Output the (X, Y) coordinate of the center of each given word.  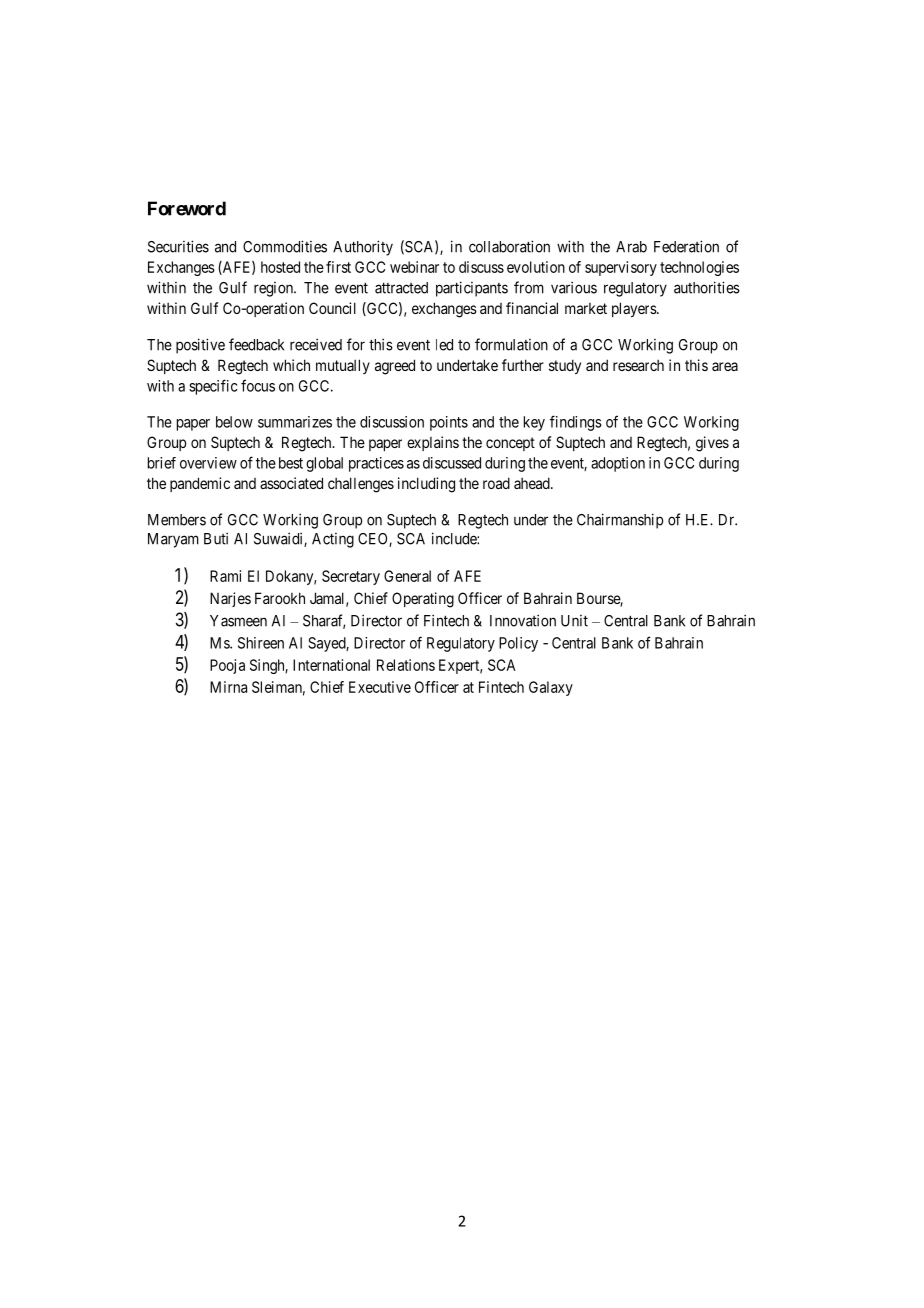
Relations (406, 665)
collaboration (509, 246)
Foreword (187, 208)
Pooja (227, 666)
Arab (631, 247)
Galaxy (551, 688)
